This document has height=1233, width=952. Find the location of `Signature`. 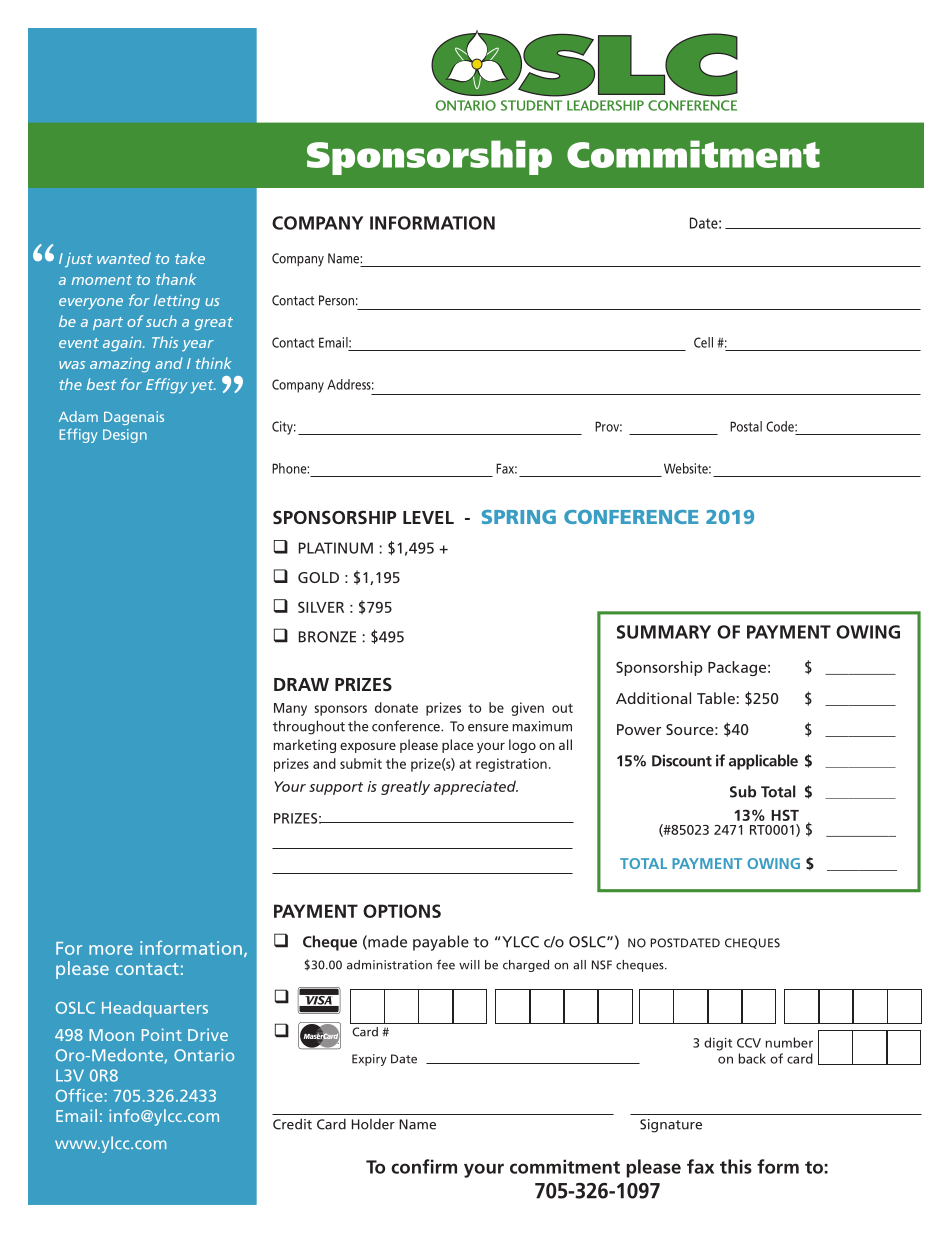

Signature is located at coordinates (671, 1126).
